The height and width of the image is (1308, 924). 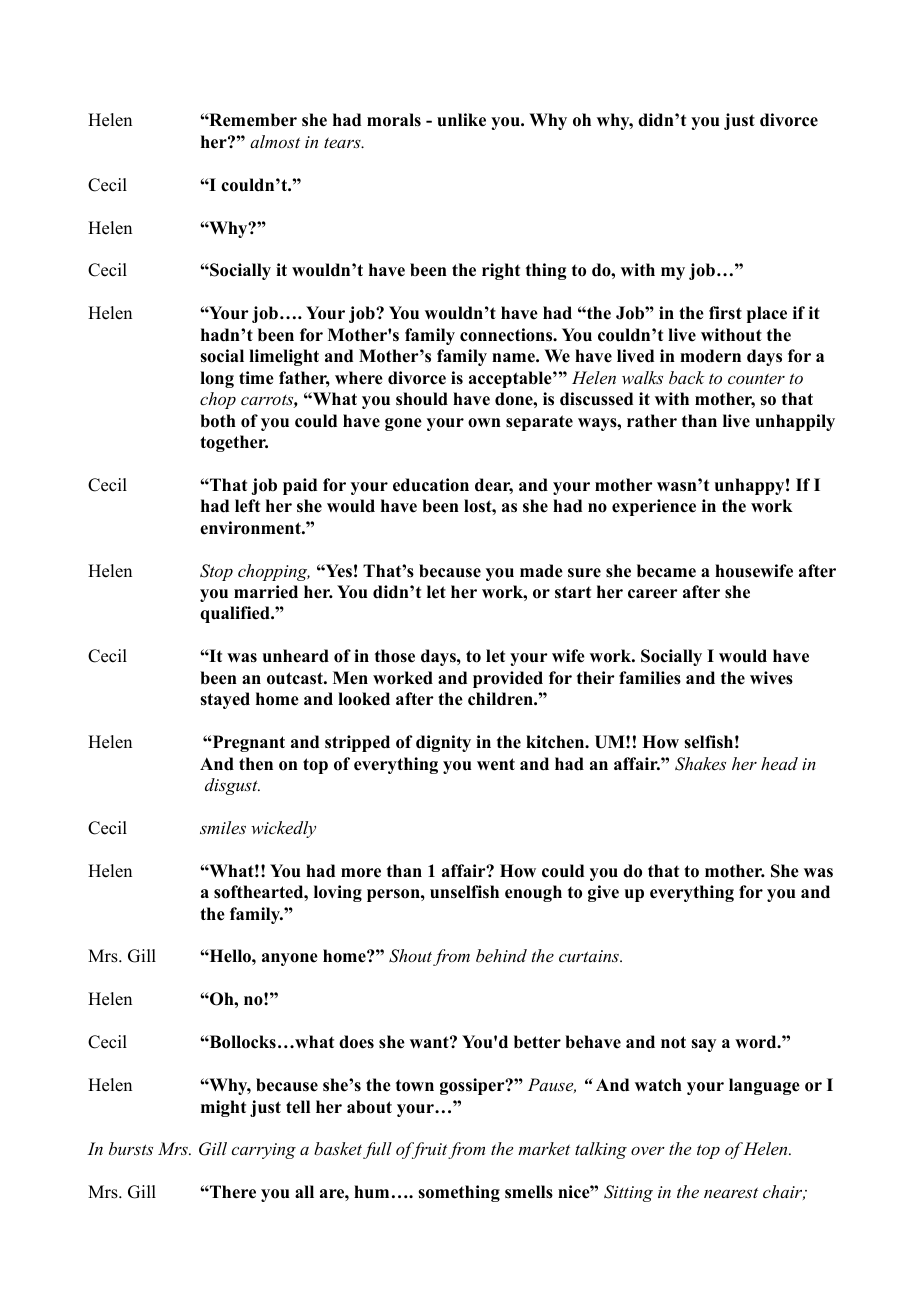 I want to click on went, so click(x=496, y=764).
